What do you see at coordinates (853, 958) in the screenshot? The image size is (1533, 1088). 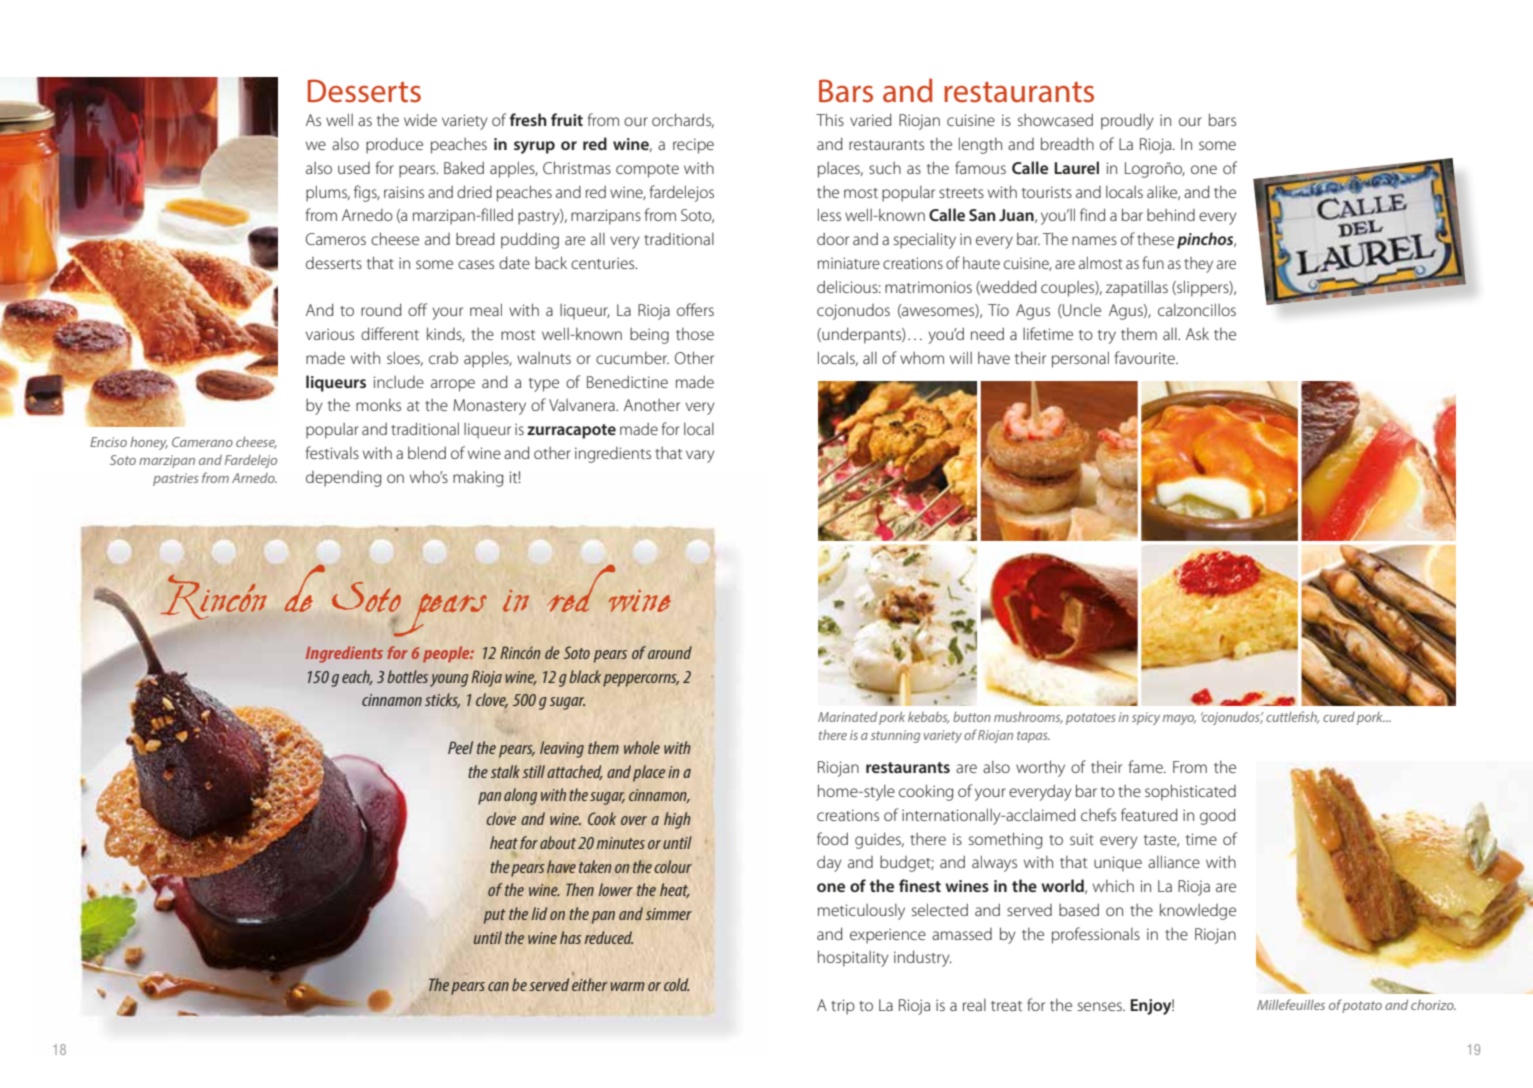 I see `hospitality` at bounding box center [853, 958].
